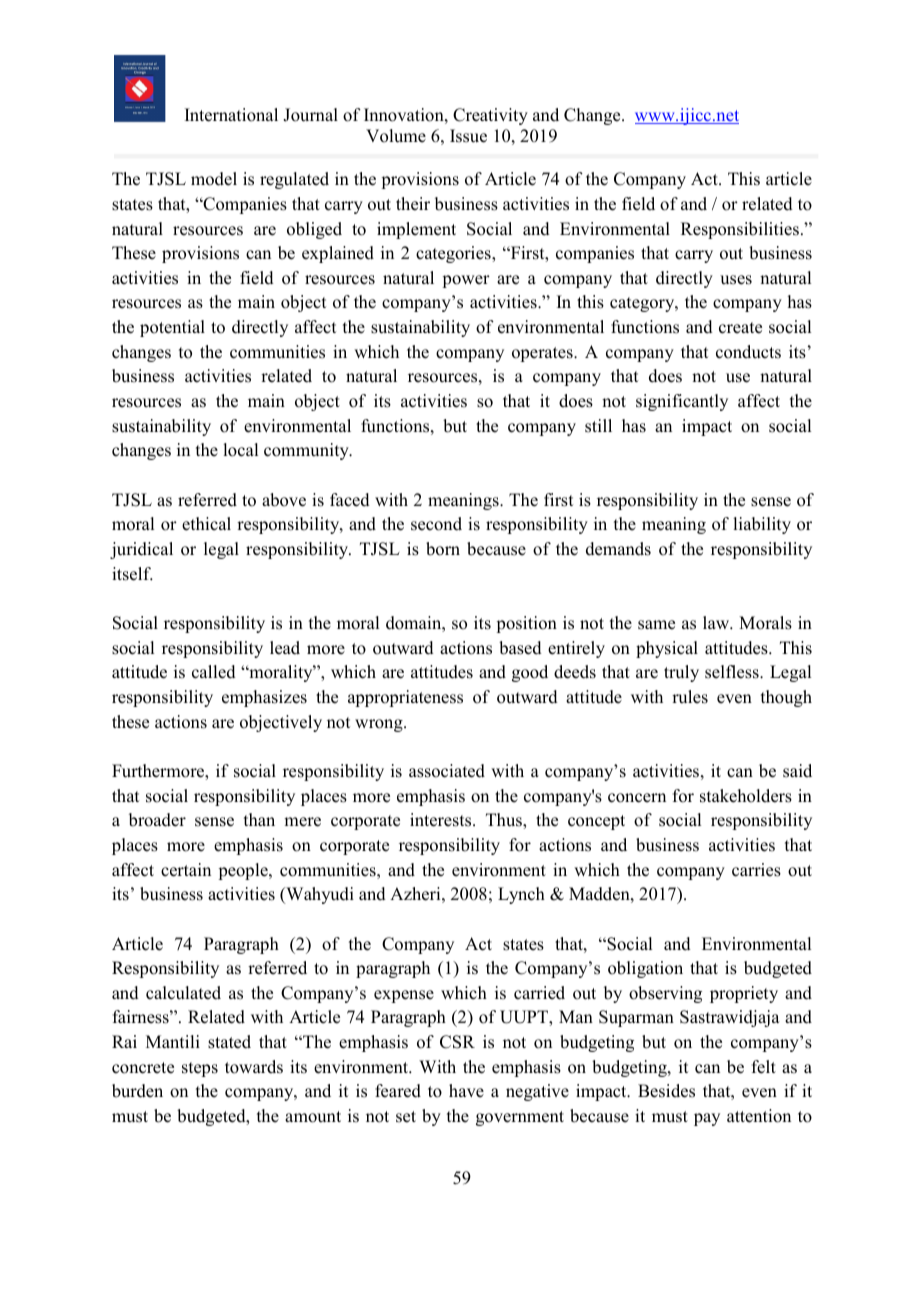  I want to click on appropriateness, so click(405, 698).
